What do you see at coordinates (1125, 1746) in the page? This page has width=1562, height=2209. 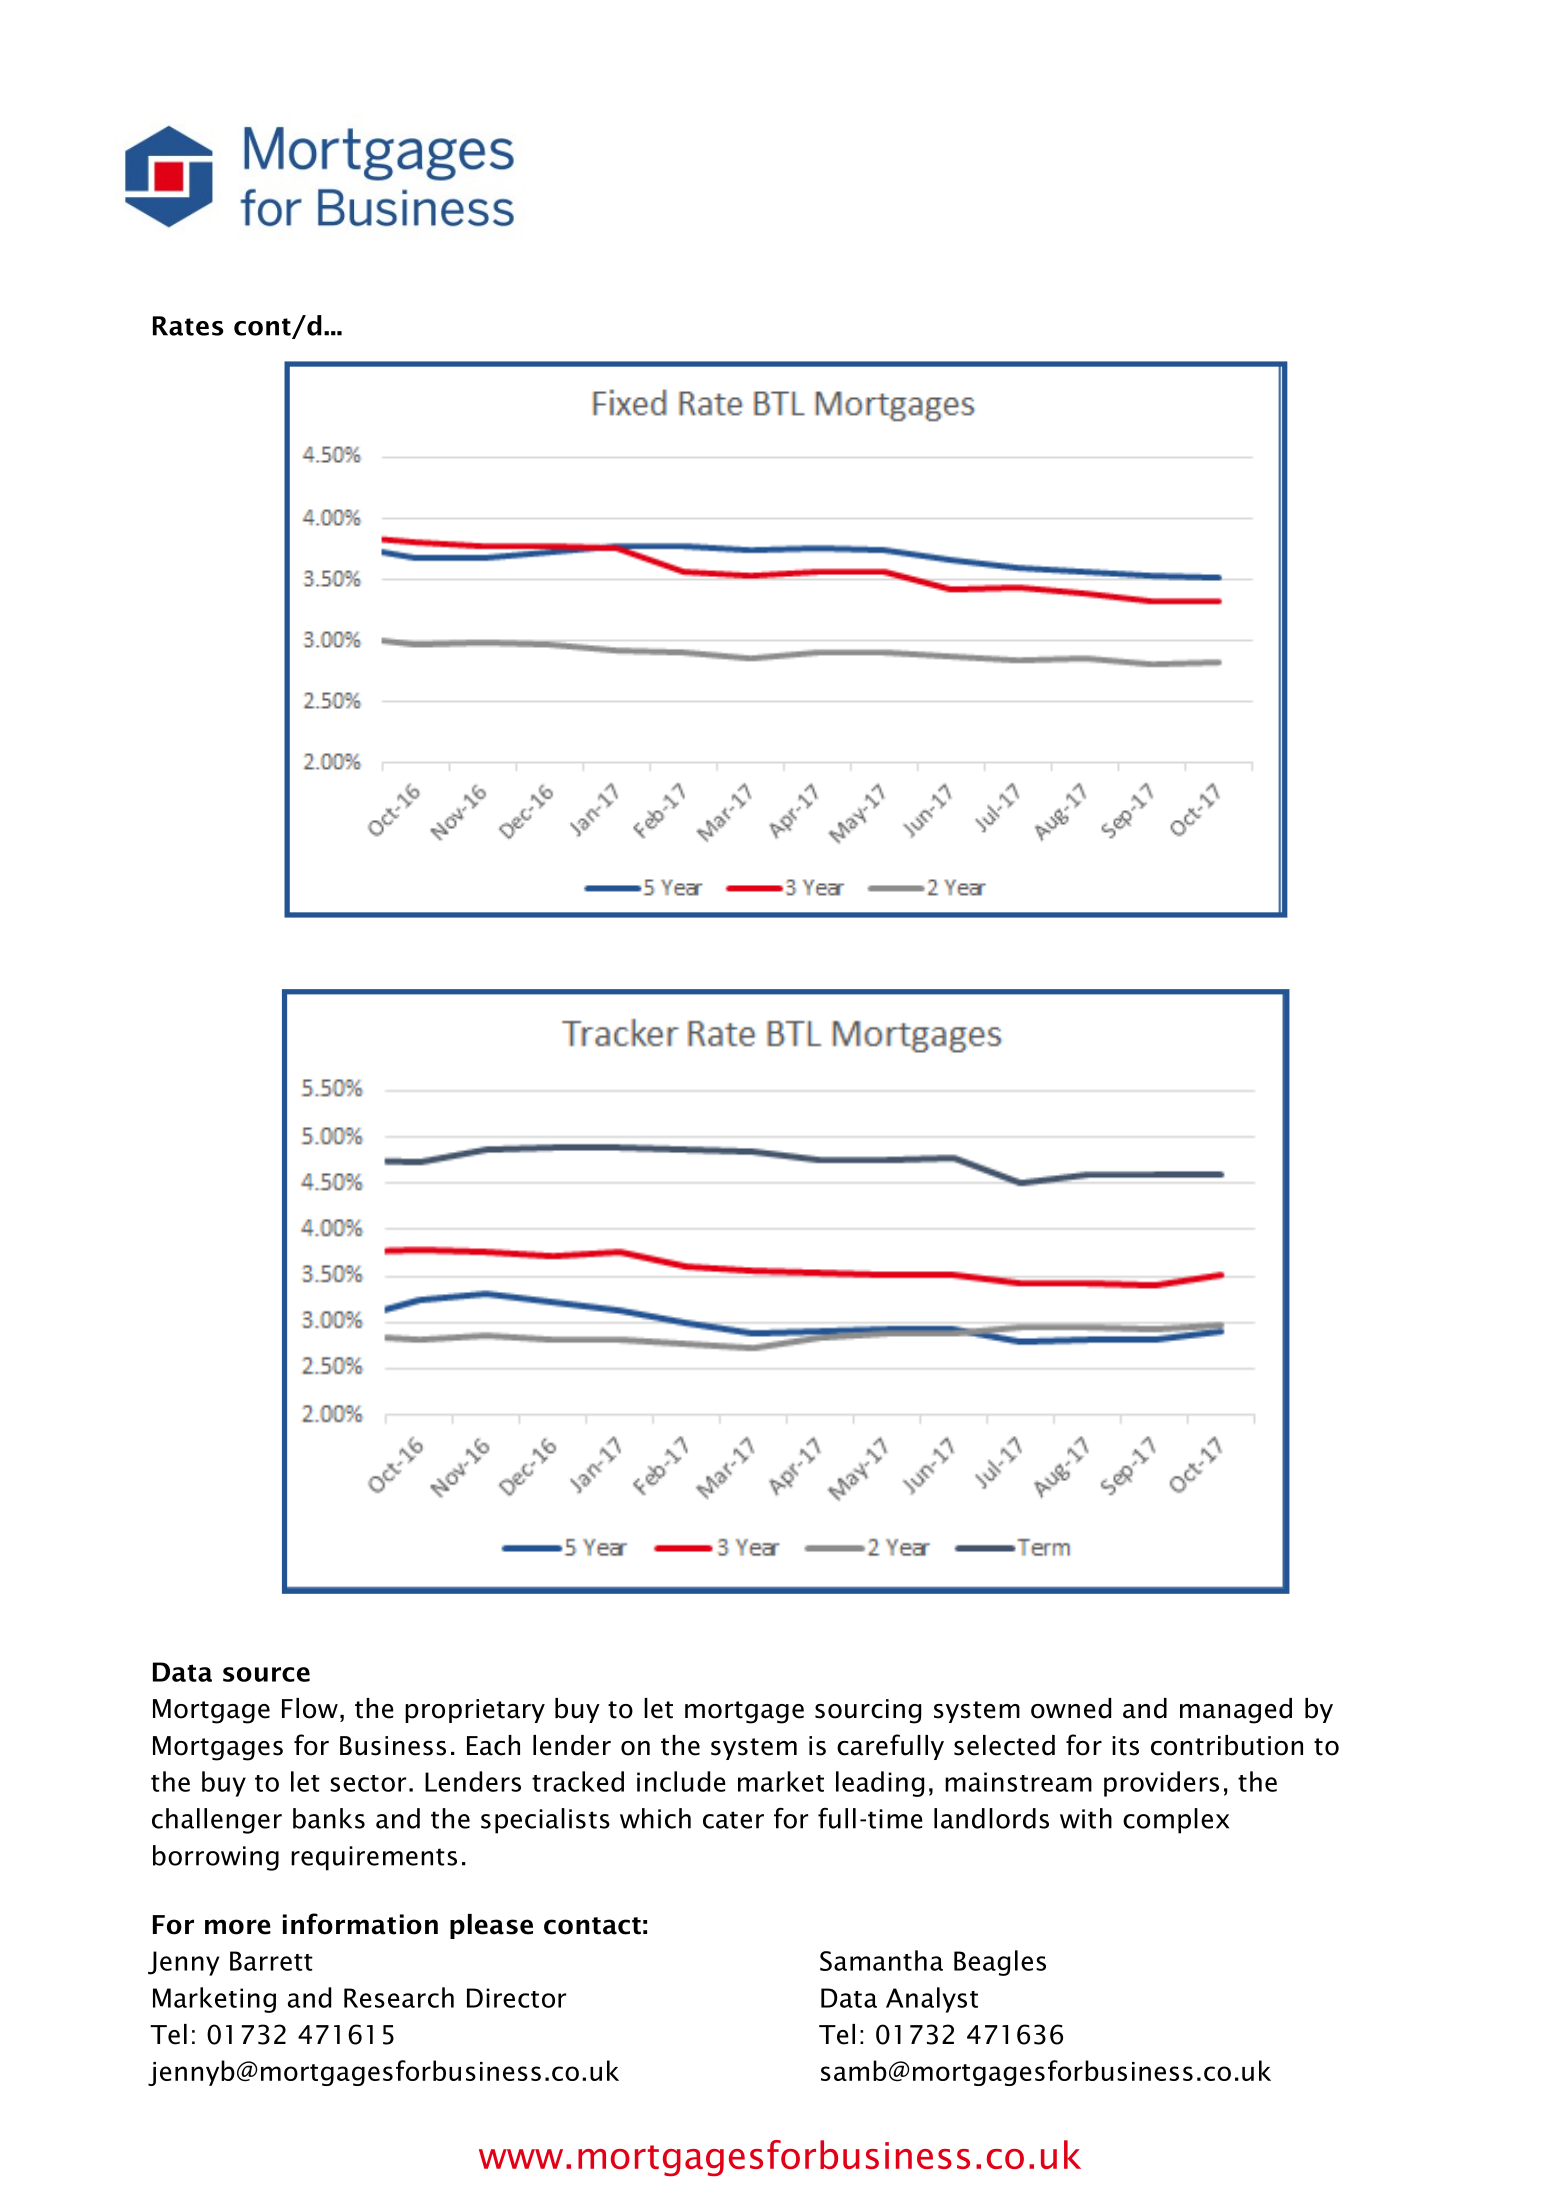 I see `its` at bounding box center [1125, 1746].
